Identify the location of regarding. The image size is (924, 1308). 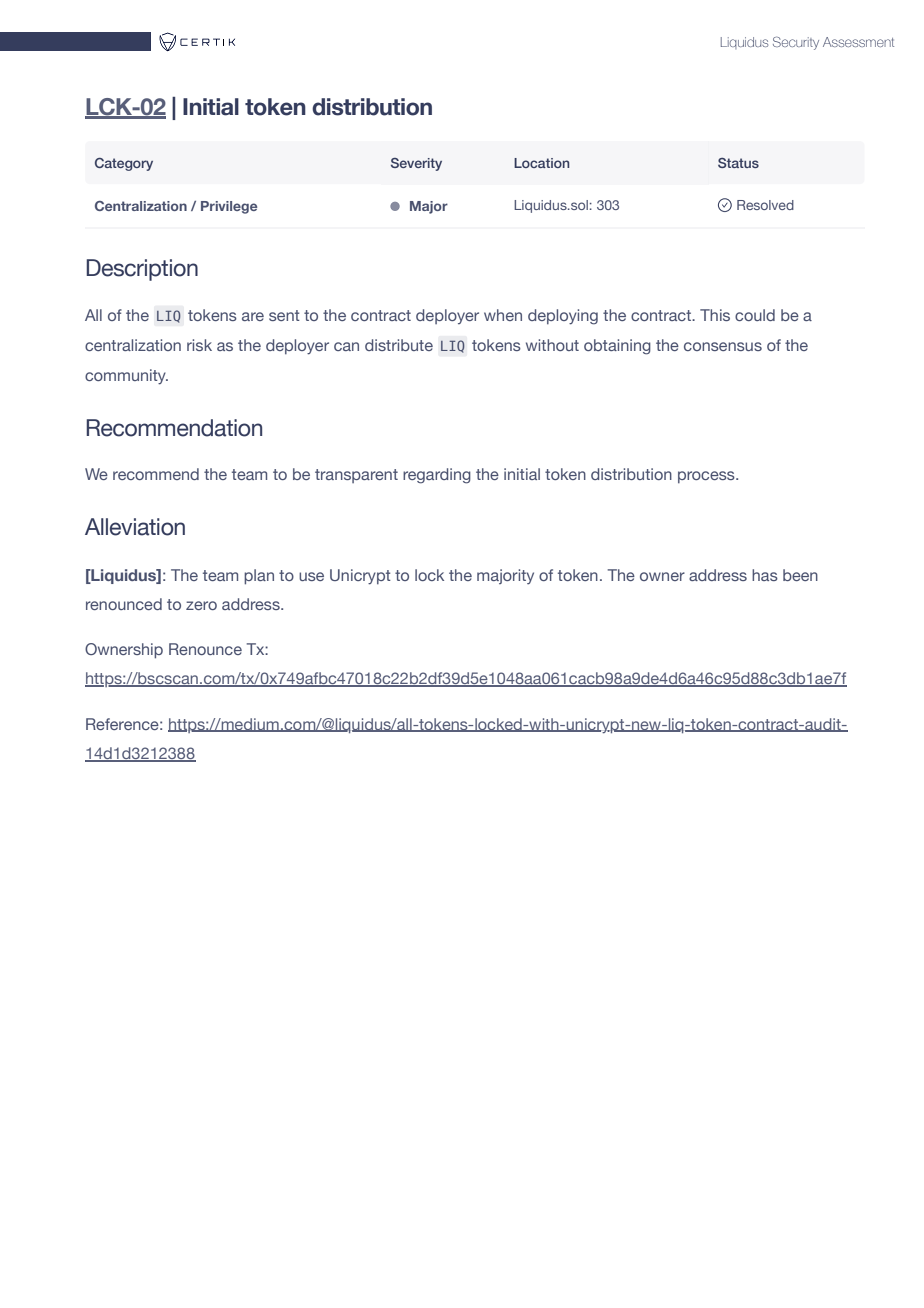
(437, 476).
